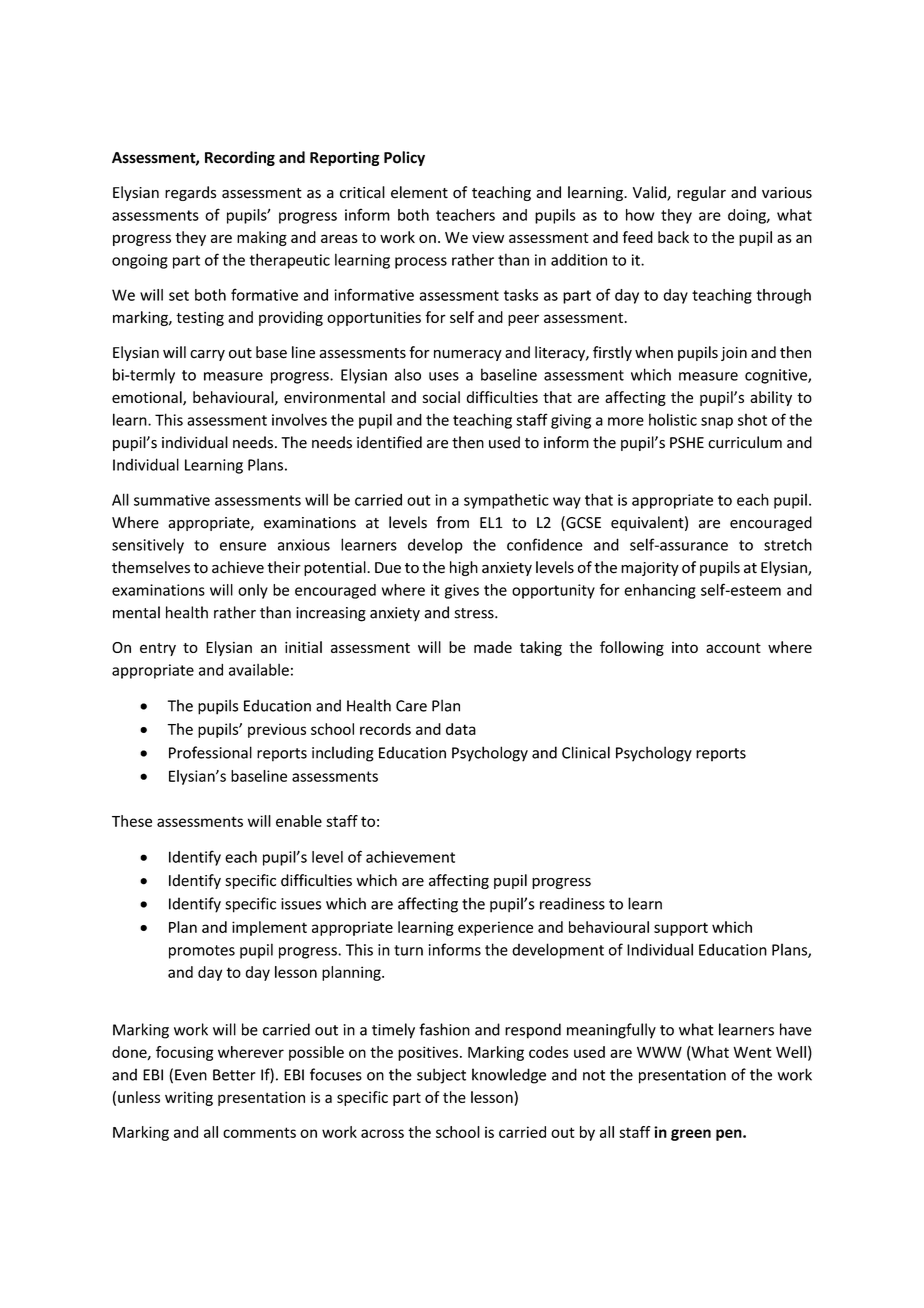 The width and height of the screenshot is (924, 1308). What do you see at coordinates (172, 500) in the screenshot?
I see `summative` at bounding box center [172, 500].
